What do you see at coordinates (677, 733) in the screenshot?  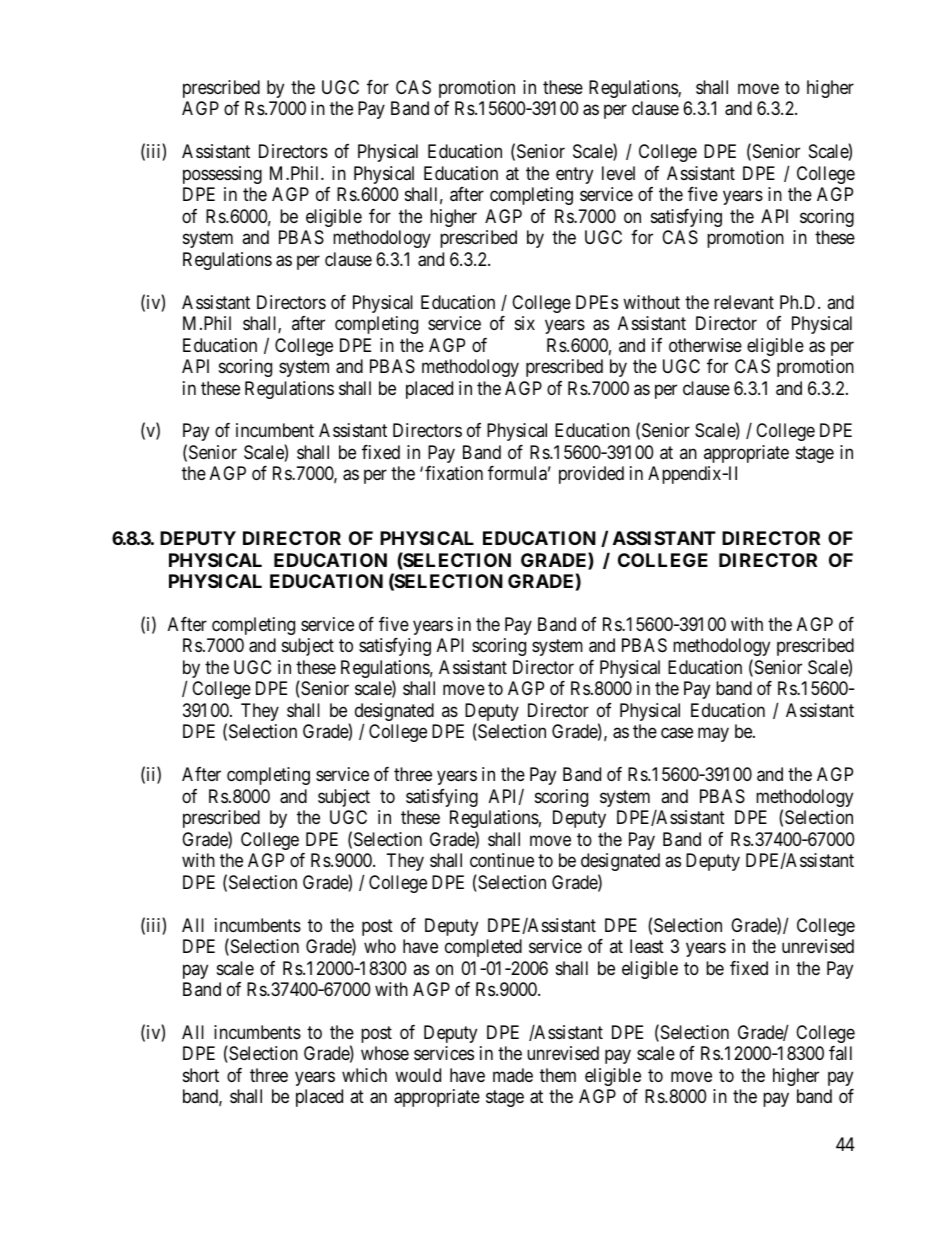 I see `case` at bounding box center [677, 733].
